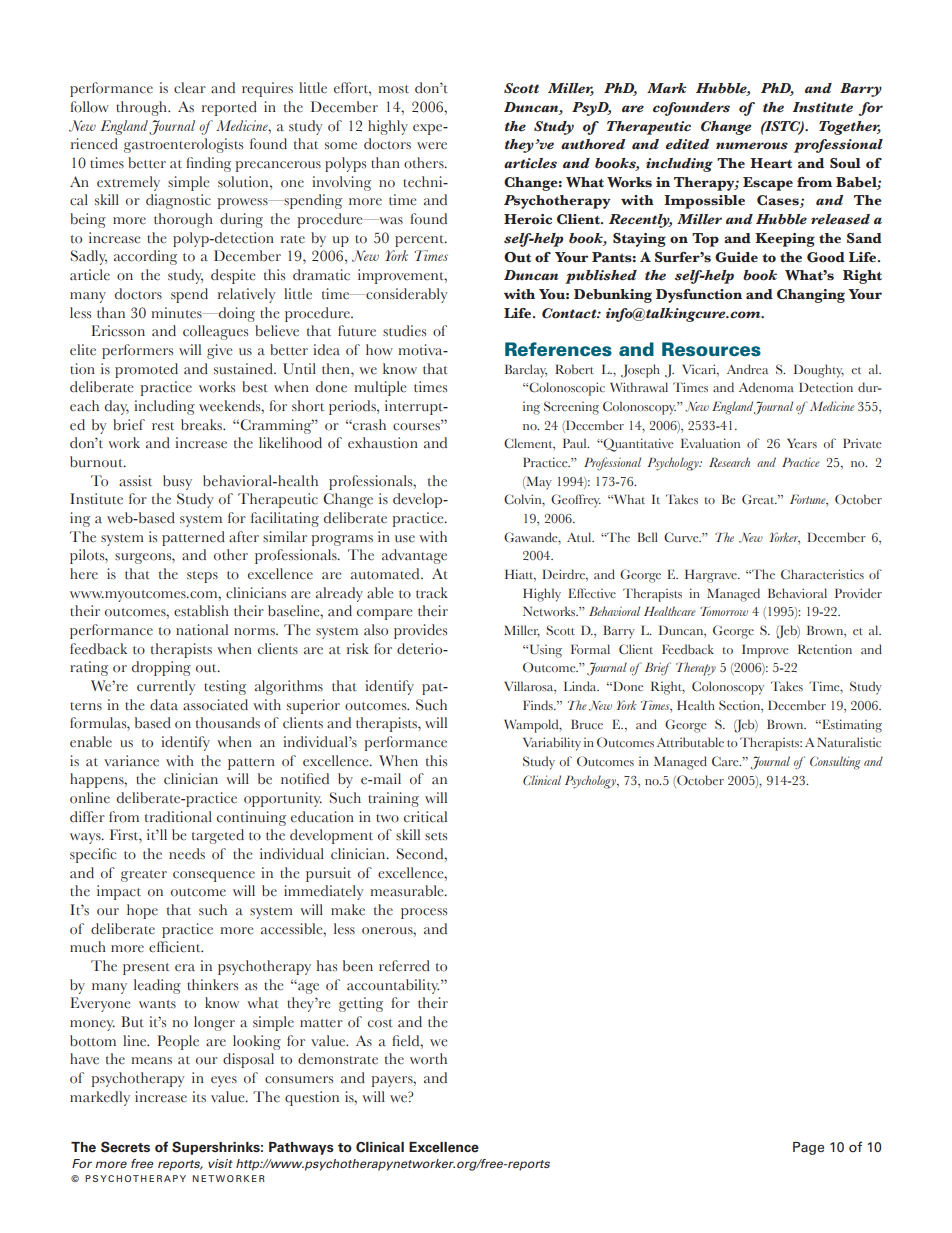 This screenshot has width=952, height=1233. What do you see at coordinates (428, 1059) in the screenshot?
I see `worth` at bounding box center [428, 1059].
